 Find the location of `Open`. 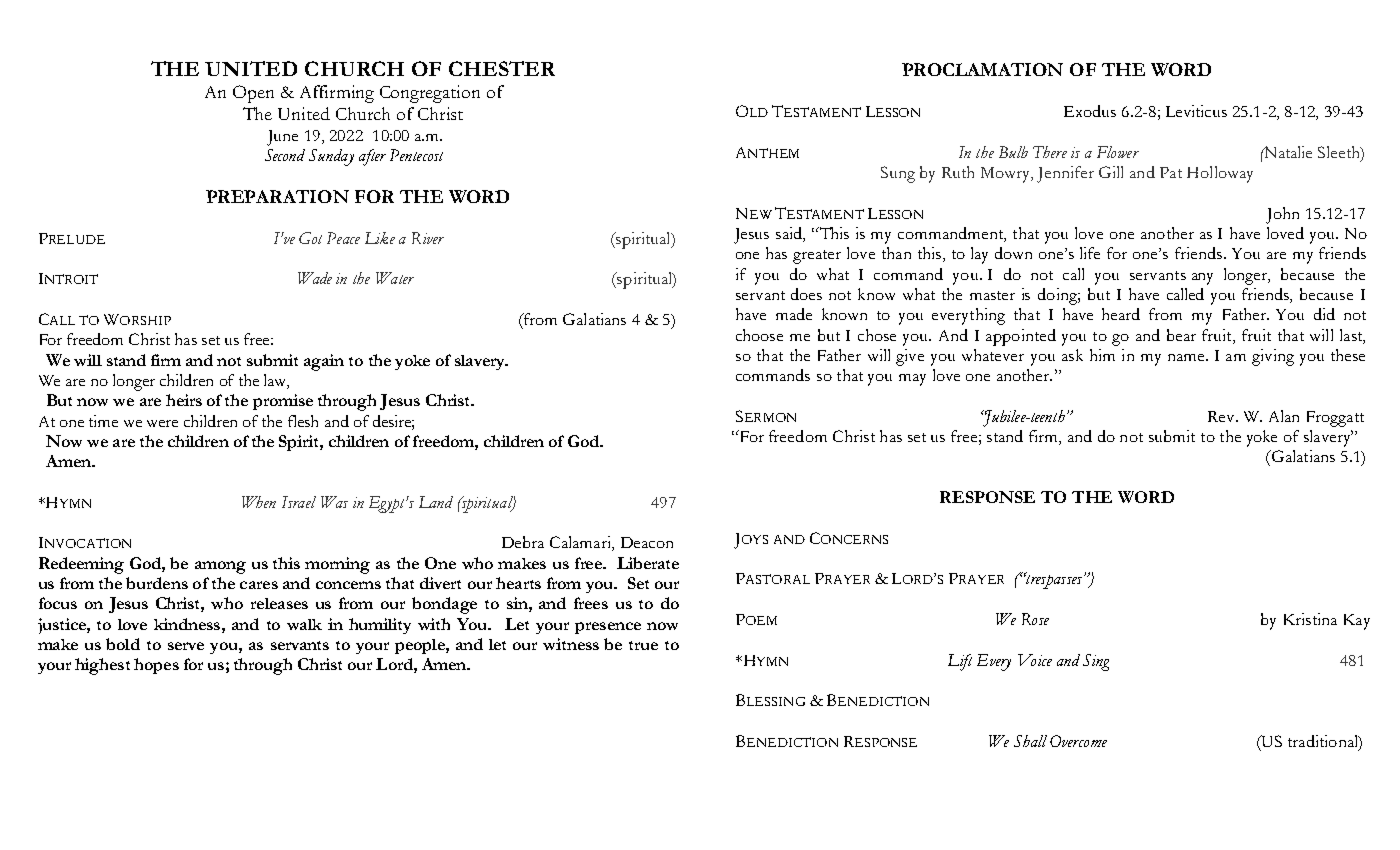

Open is located at coordinates (253, 94).
